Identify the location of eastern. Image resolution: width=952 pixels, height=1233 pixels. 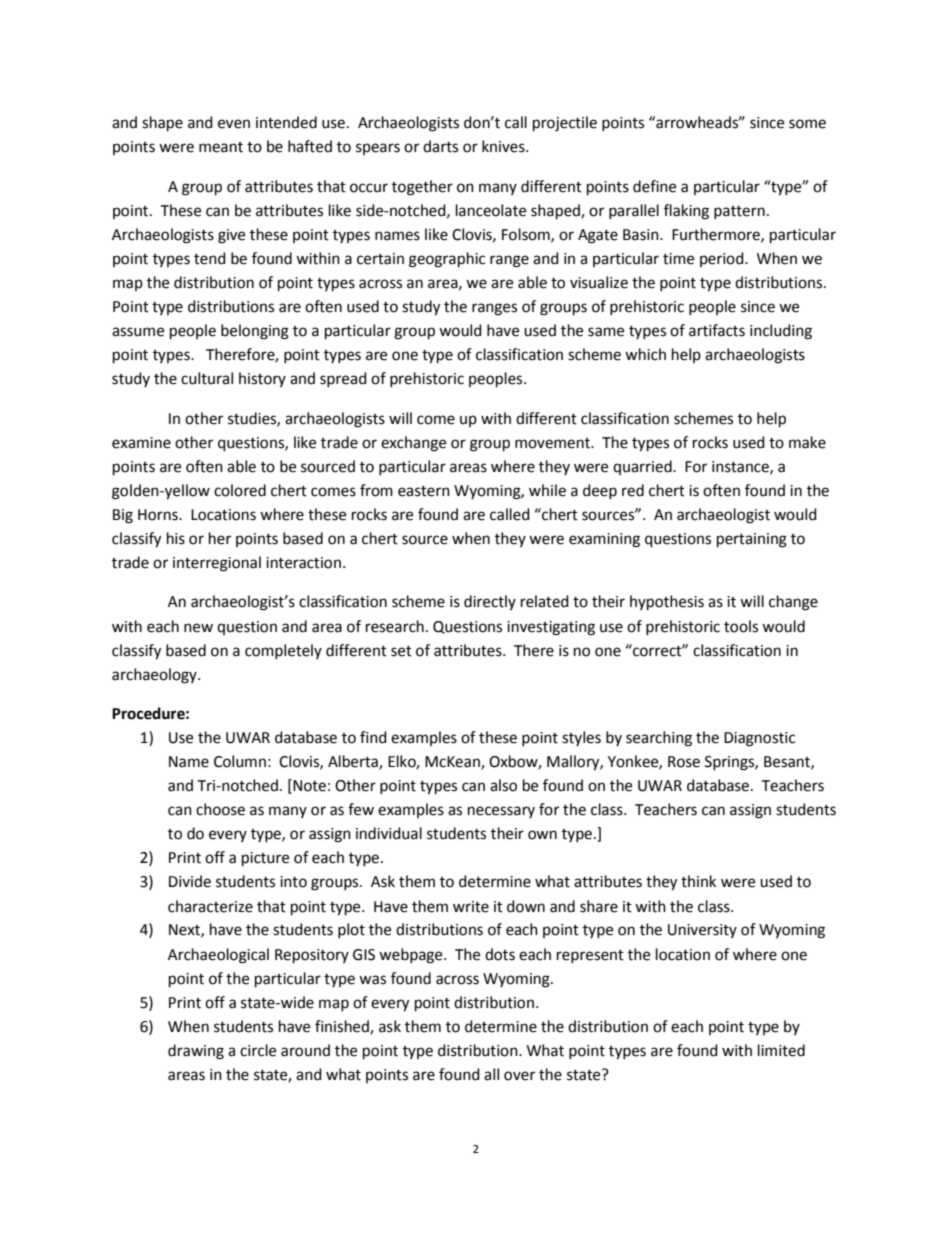
(424, 491).
